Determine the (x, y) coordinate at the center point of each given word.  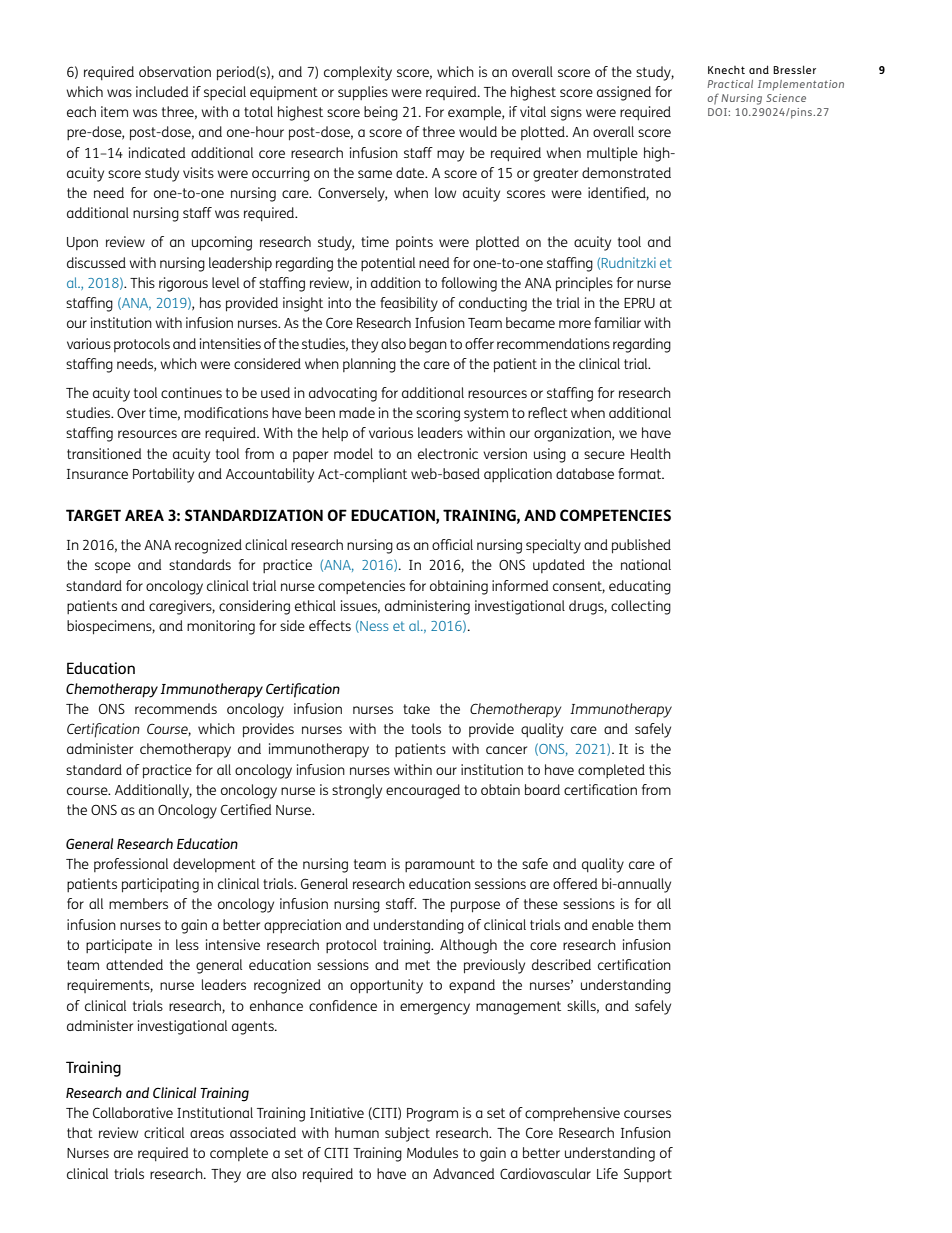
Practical (730, 84)
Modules (432, 1152)
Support (648, 1175)
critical (164, 1132)
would (478, 131)
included (162, 91)
